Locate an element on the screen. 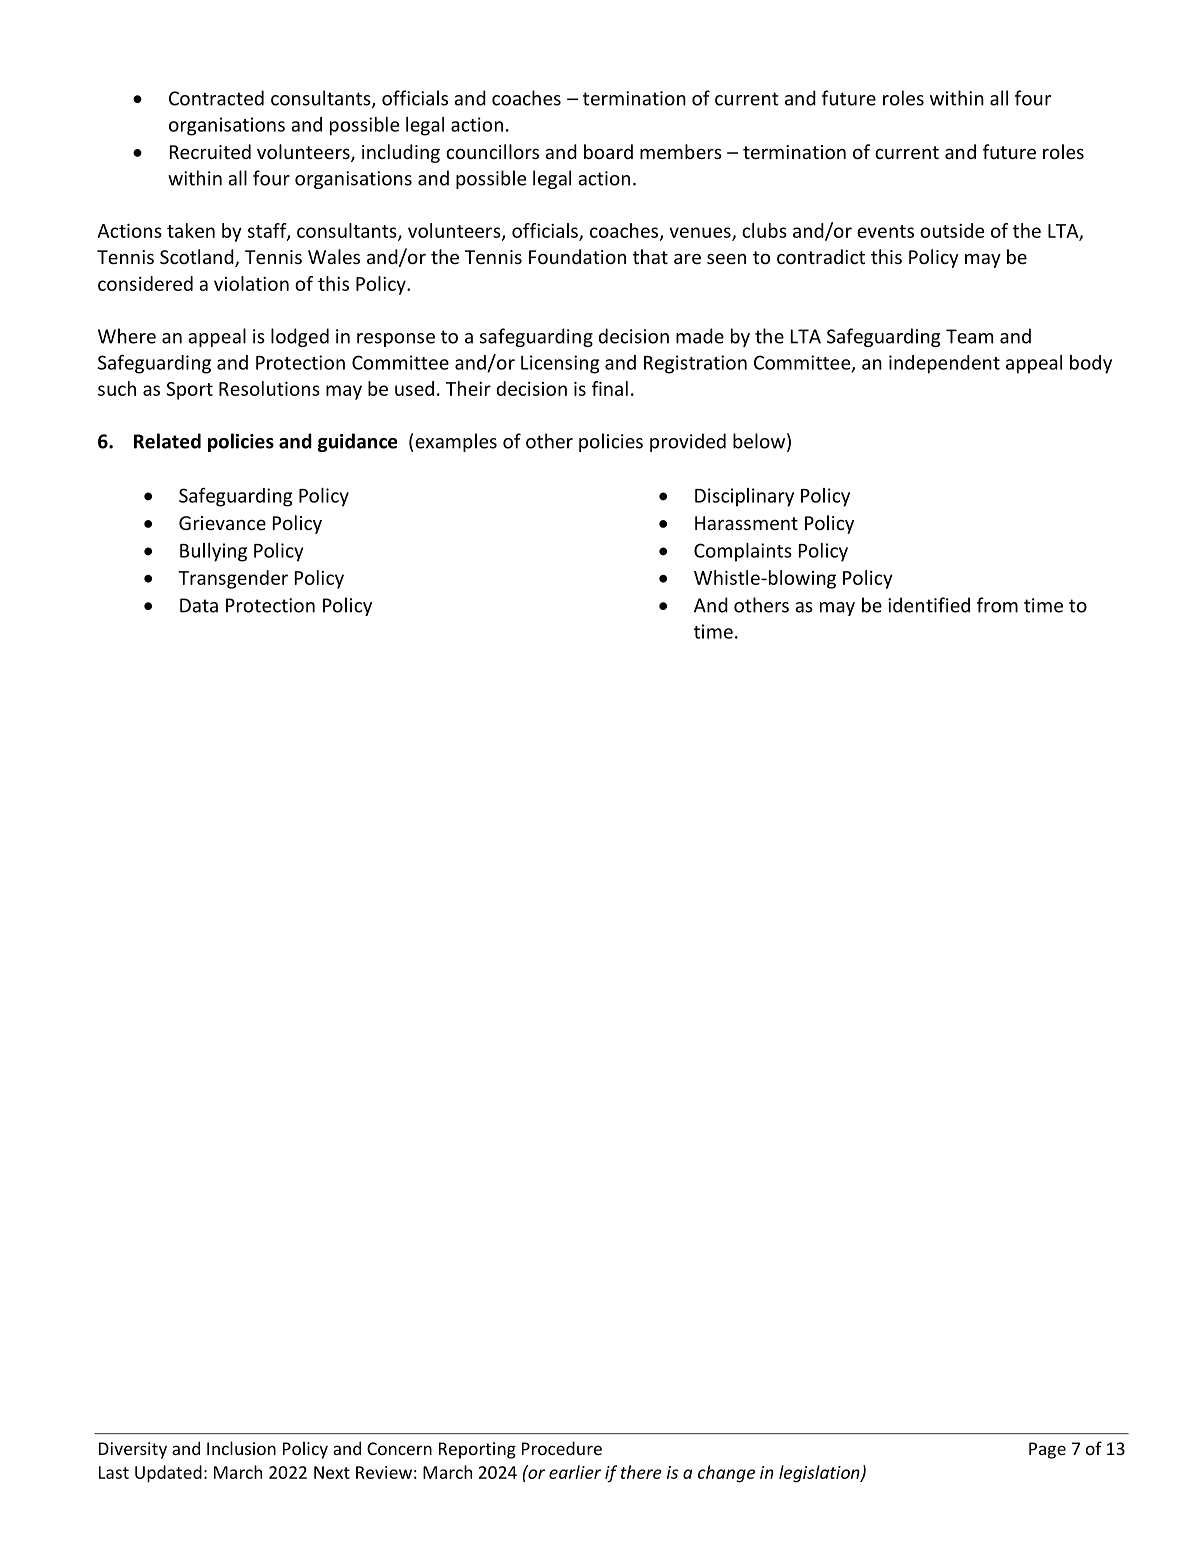 The width and height of the screenshot is (1200, 1553). board is located at coordinates (608, 151).
